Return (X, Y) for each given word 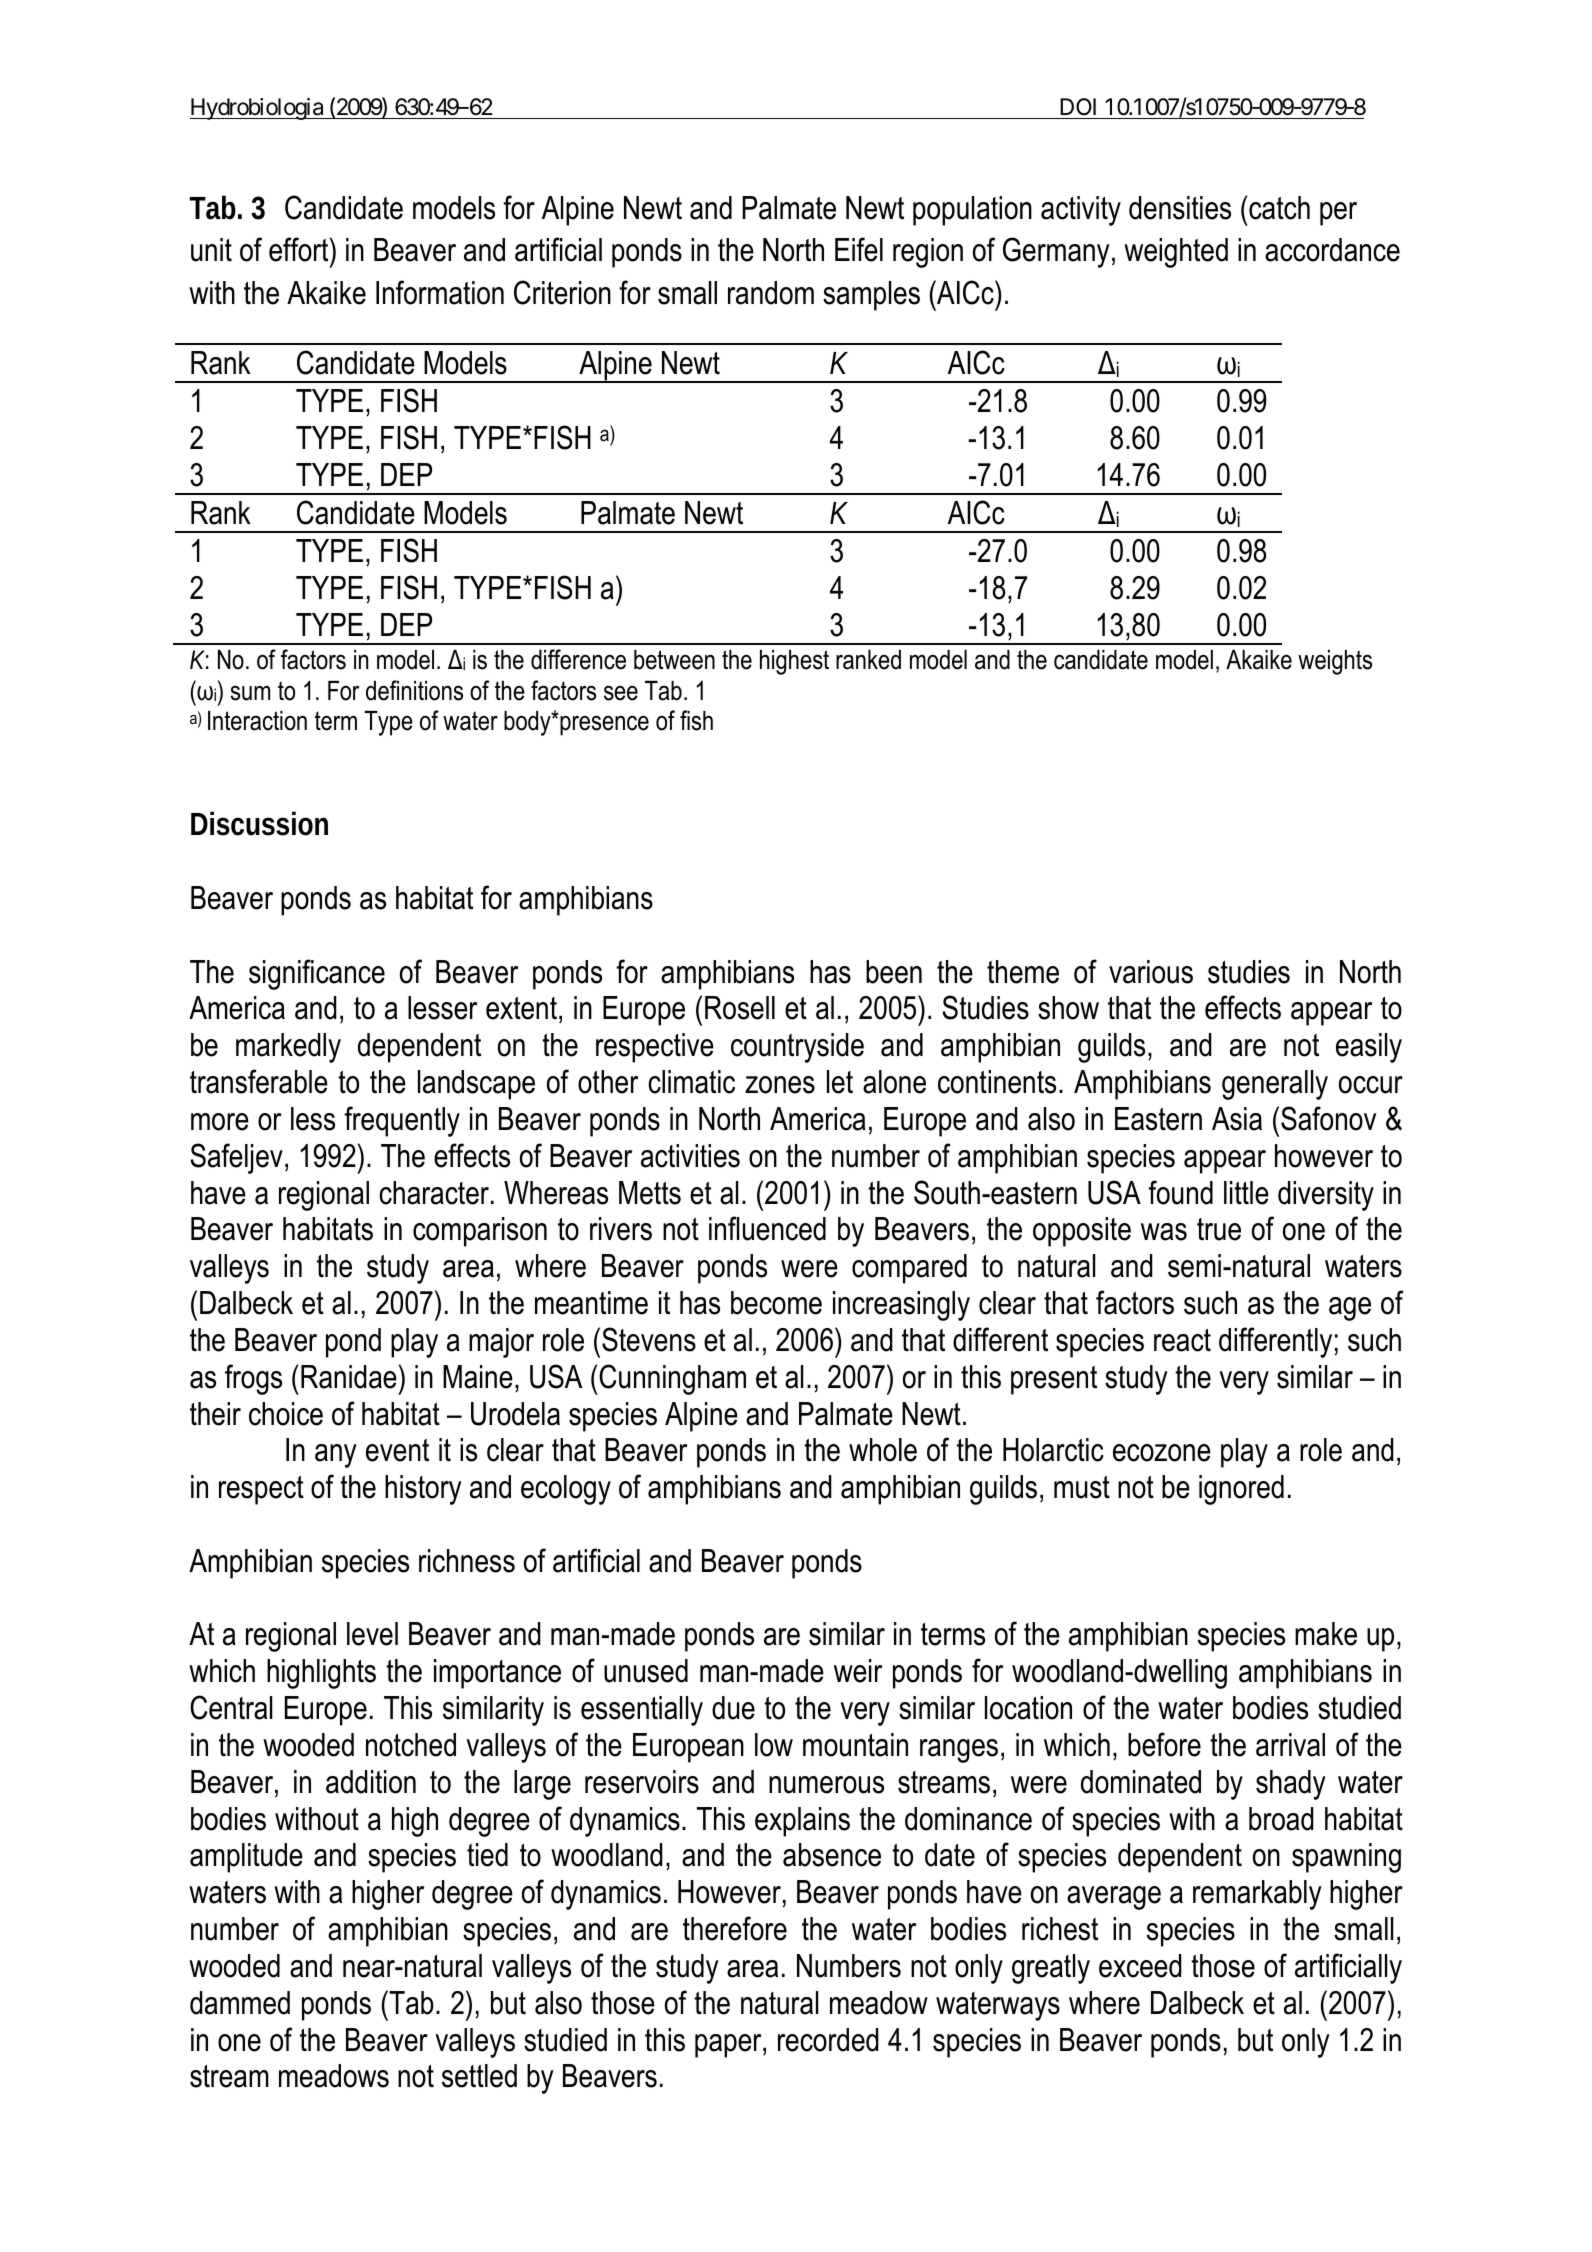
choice (286, 1414)
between (674, 660)
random (771, 293)
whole (883, 1450)
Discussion (259, 823)
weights (1335, 662)
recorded (828, 2040)
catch (1279, 208)
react (1182, 1340)
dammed (240, 2003)
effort (300, 249)
